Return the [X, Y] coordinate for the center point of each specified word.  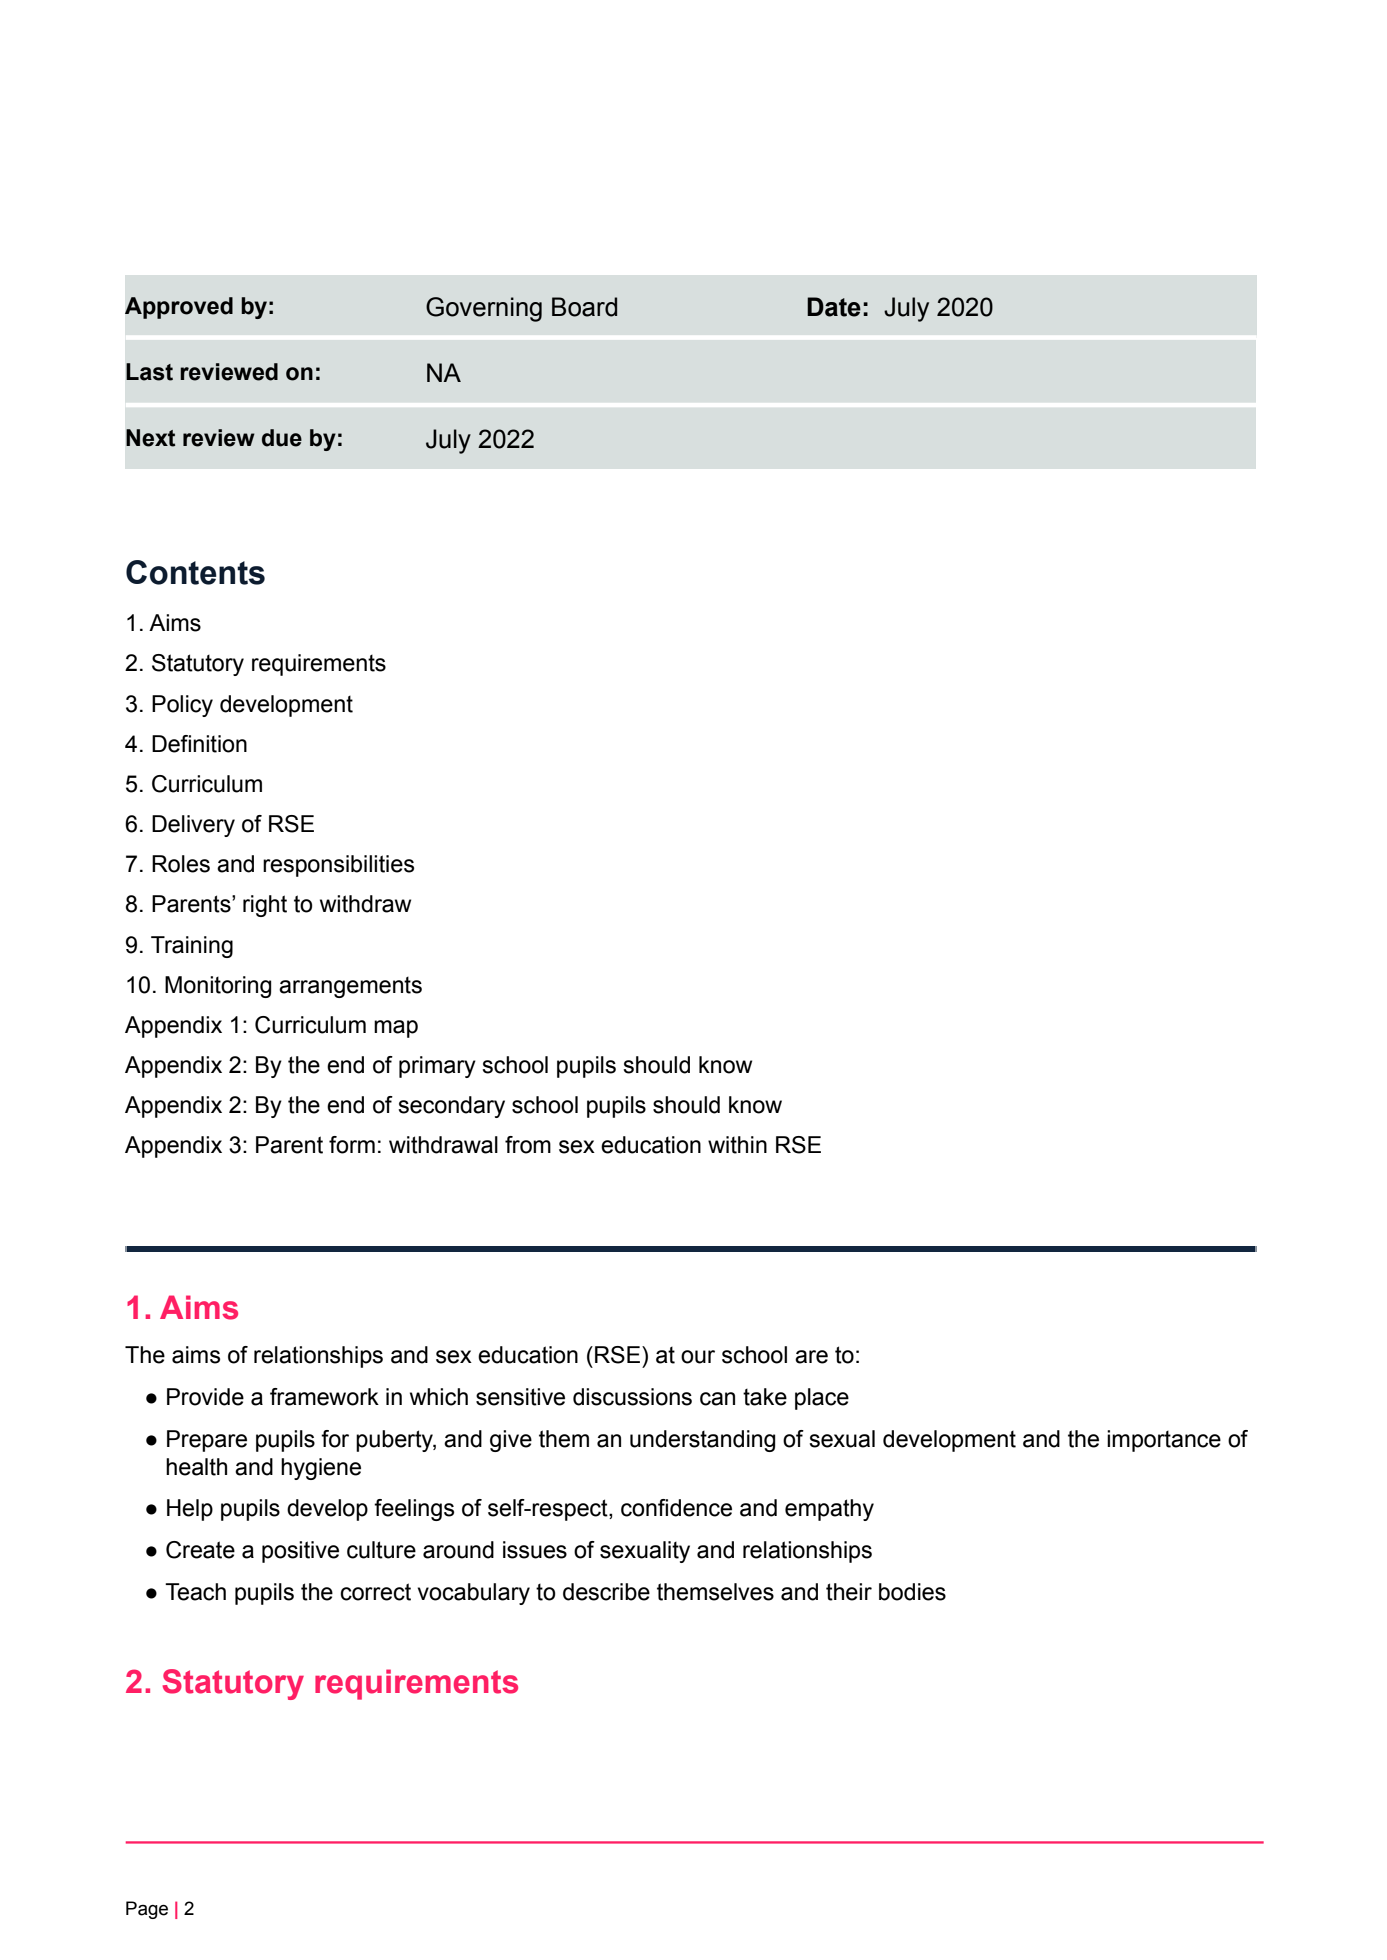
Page [147, 1910]
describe [606, 1592]
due [282, 438]
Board [584, 307]
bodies [912, 1592]
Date [834, 307]
